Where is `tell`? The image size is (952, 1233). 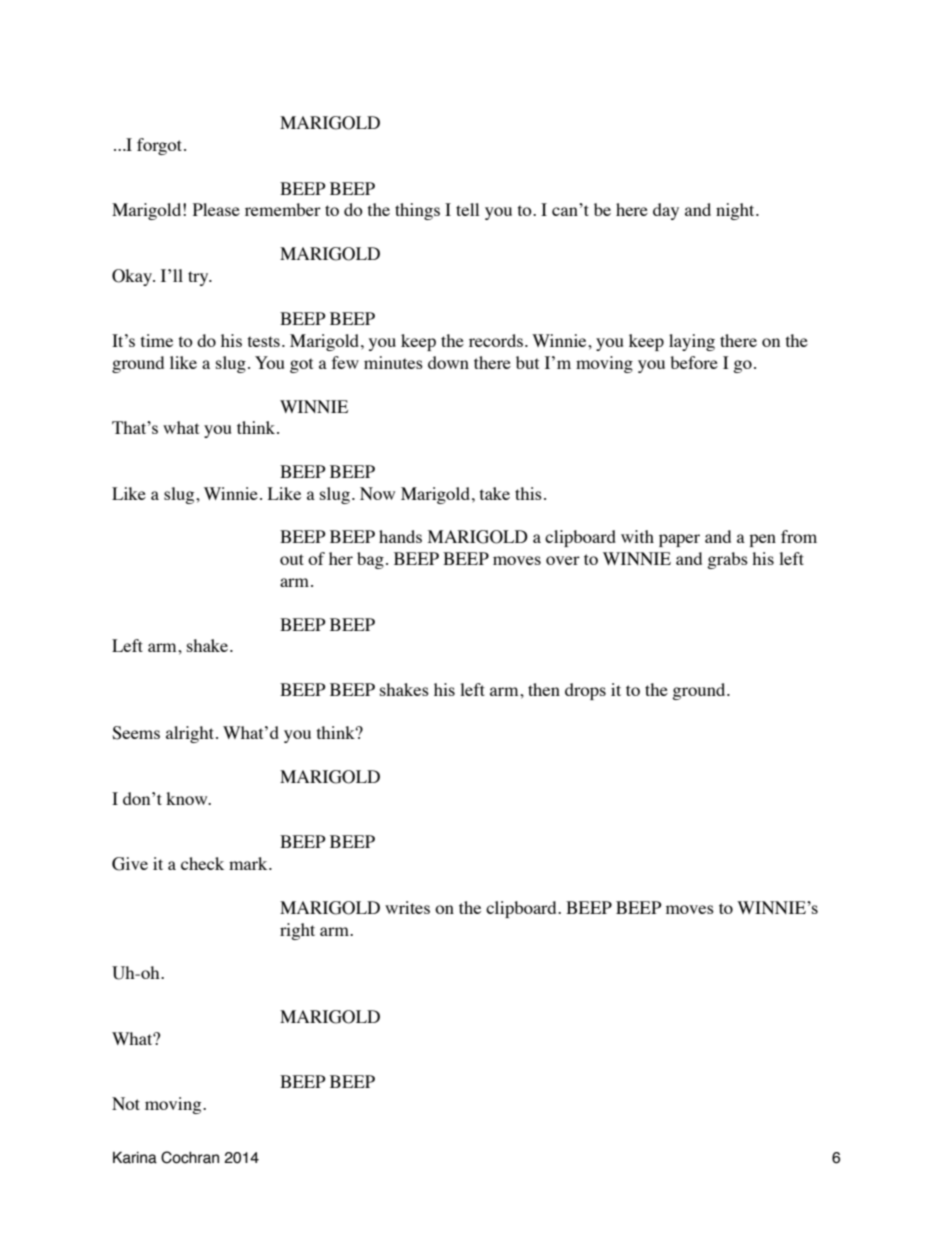 tell is located at coordinates (467, 209).
